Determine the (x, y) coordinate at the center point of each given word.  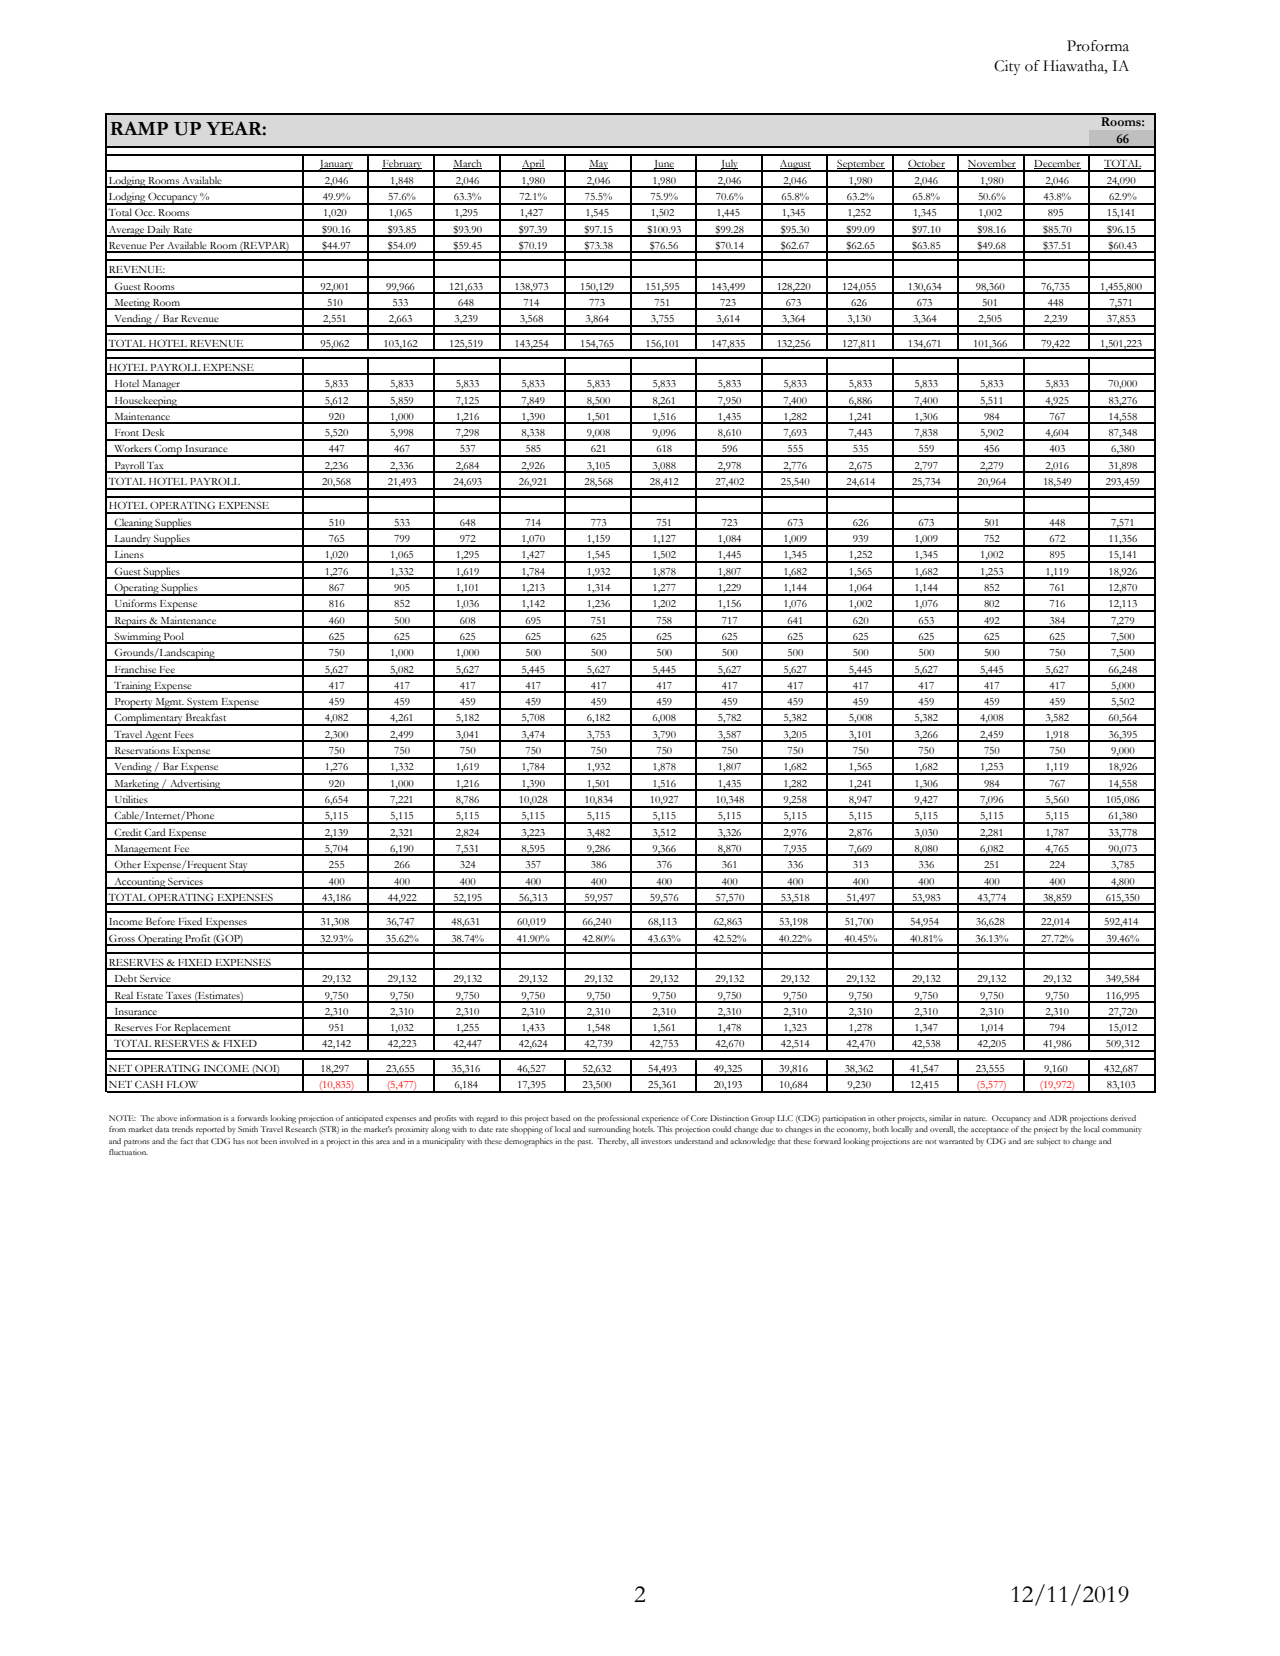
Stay (239, 866)
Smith (248, 1129)
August (795, 166)
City (1007, 67)
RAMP (139, 128)
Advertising (195, 785)
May (599, 166)
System (202, 703)
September (861, 165)
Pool (174, 637)
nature (975, 1119)
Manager (161, 386)
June (663, 166)
